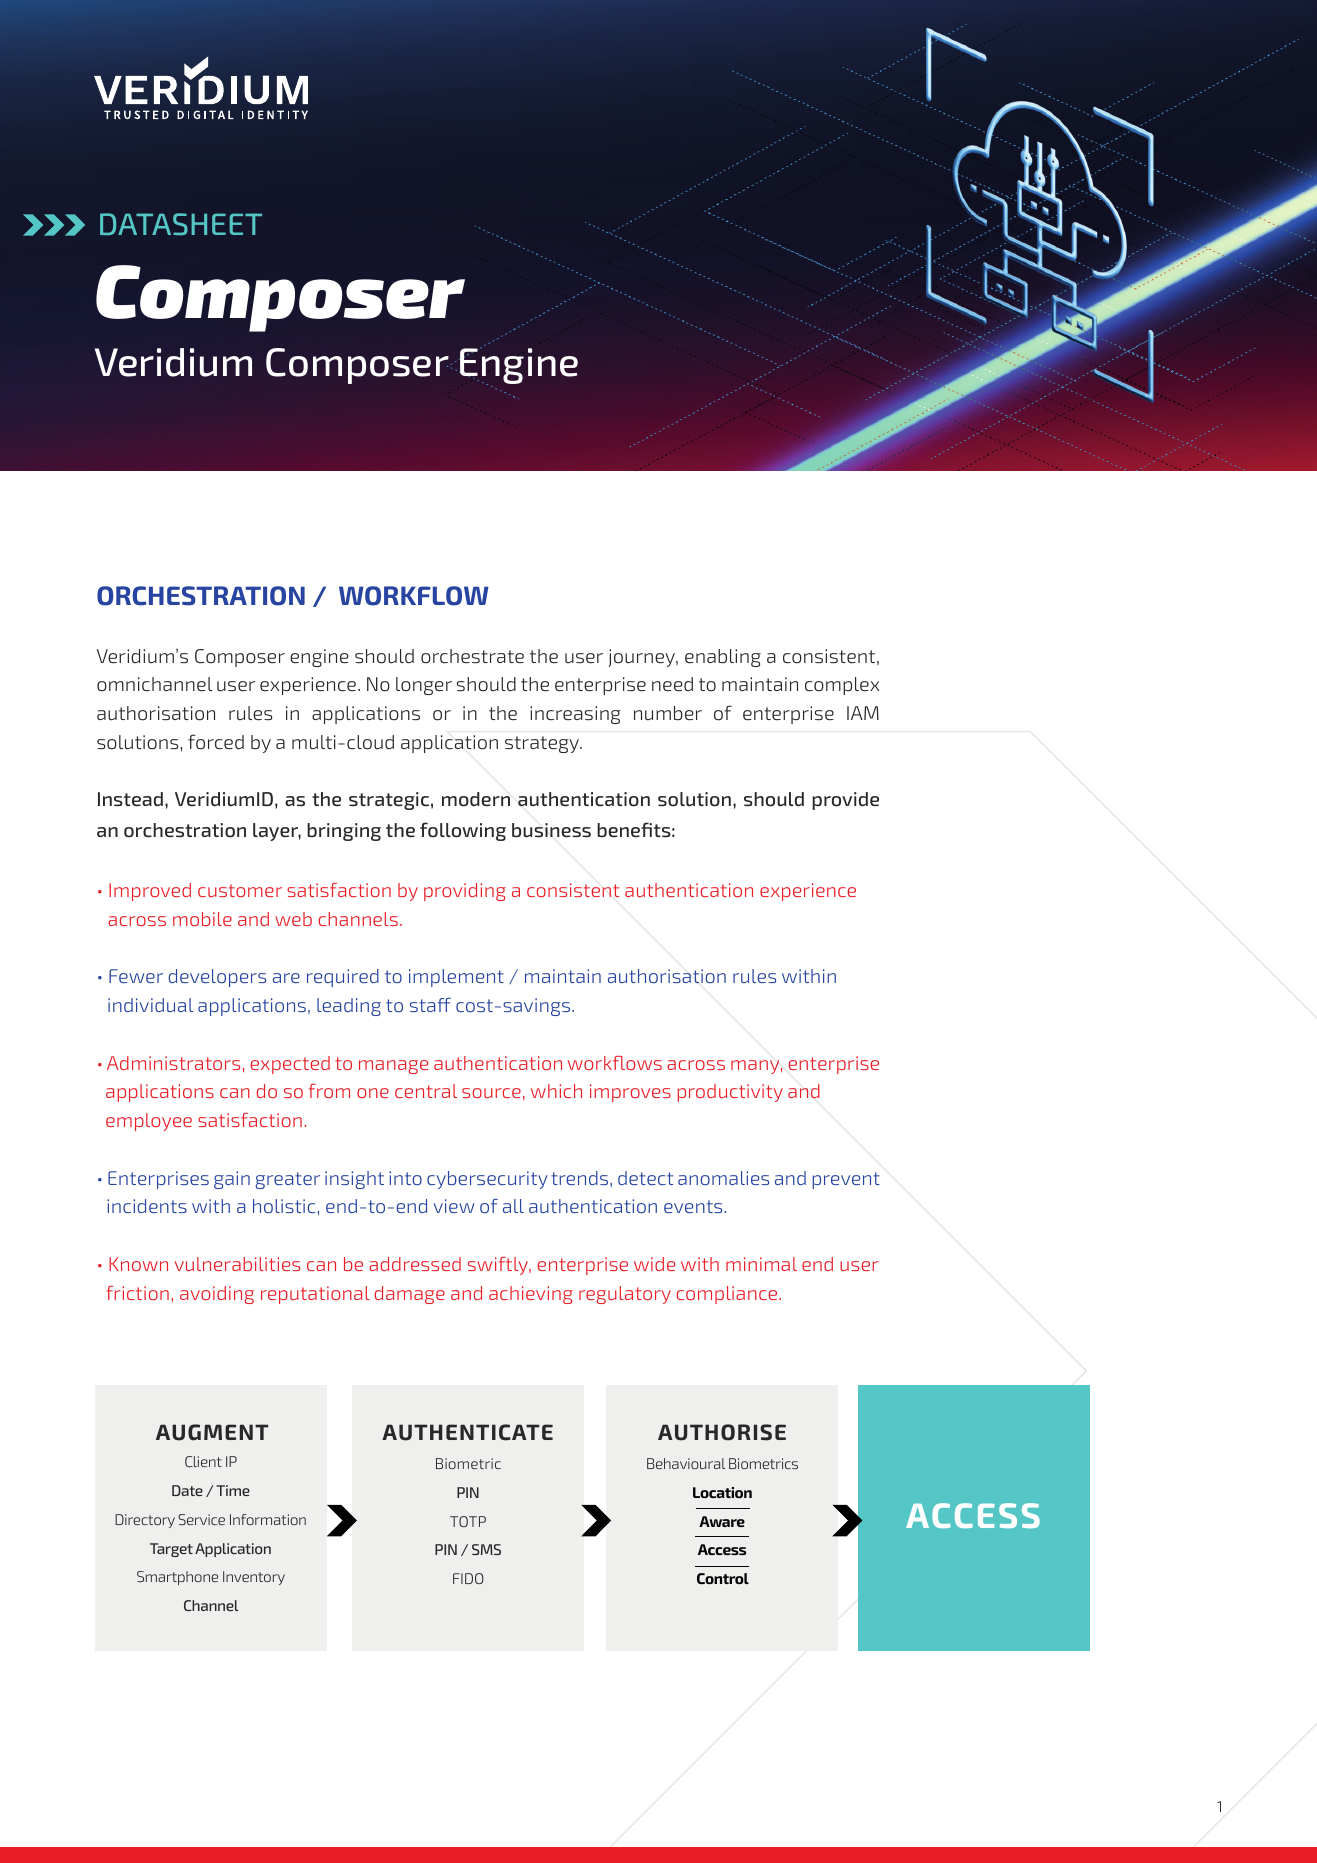 Image resolution: width=1317 pixels, height=1863 pixels. What do you see at coordinates (240, 890) in the screenshot?
I see `customer` at bounding box center [240, 890].
